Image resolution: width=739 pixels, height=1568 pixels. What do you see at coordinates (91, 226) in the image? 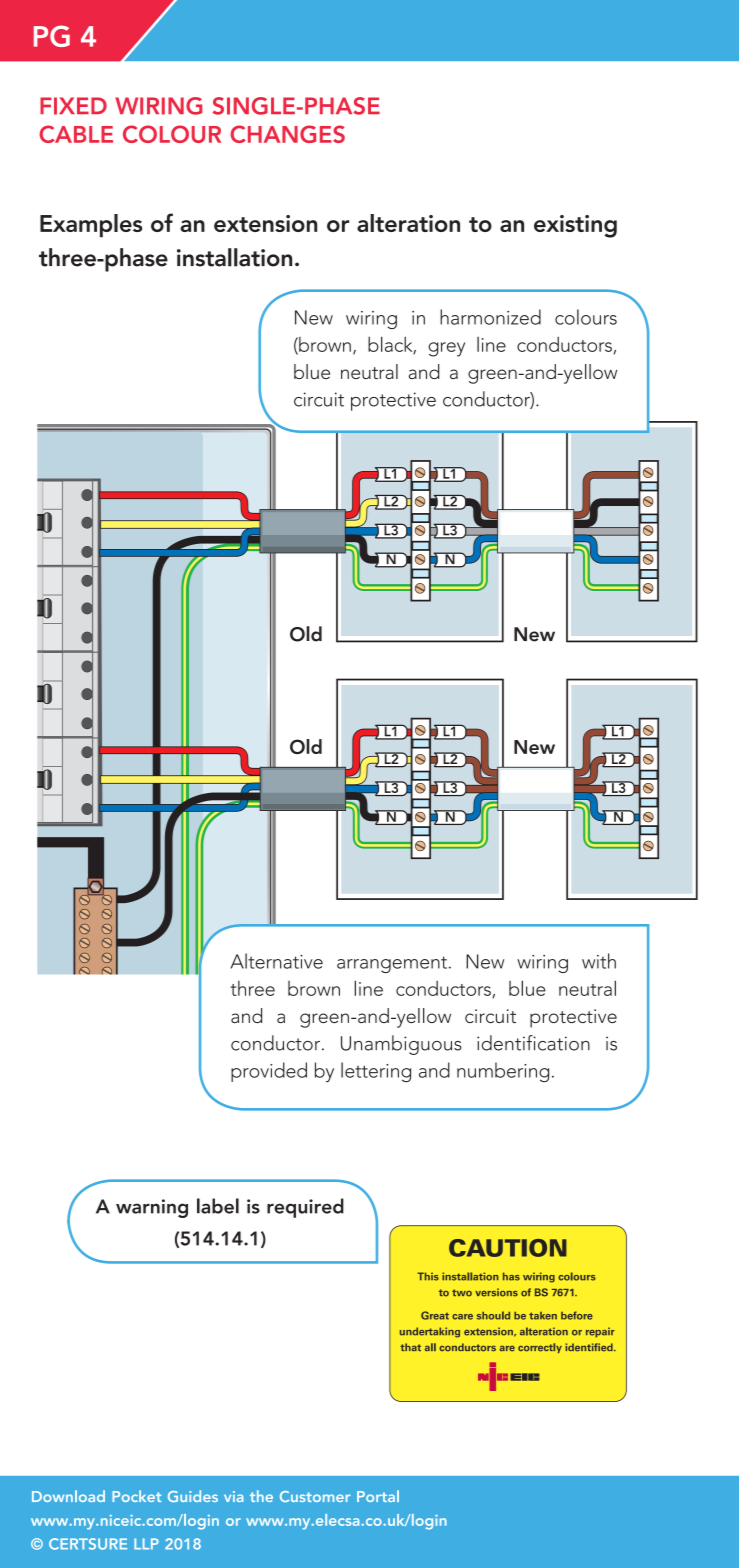
I see `Examples` at bounding box center [91, 226].
